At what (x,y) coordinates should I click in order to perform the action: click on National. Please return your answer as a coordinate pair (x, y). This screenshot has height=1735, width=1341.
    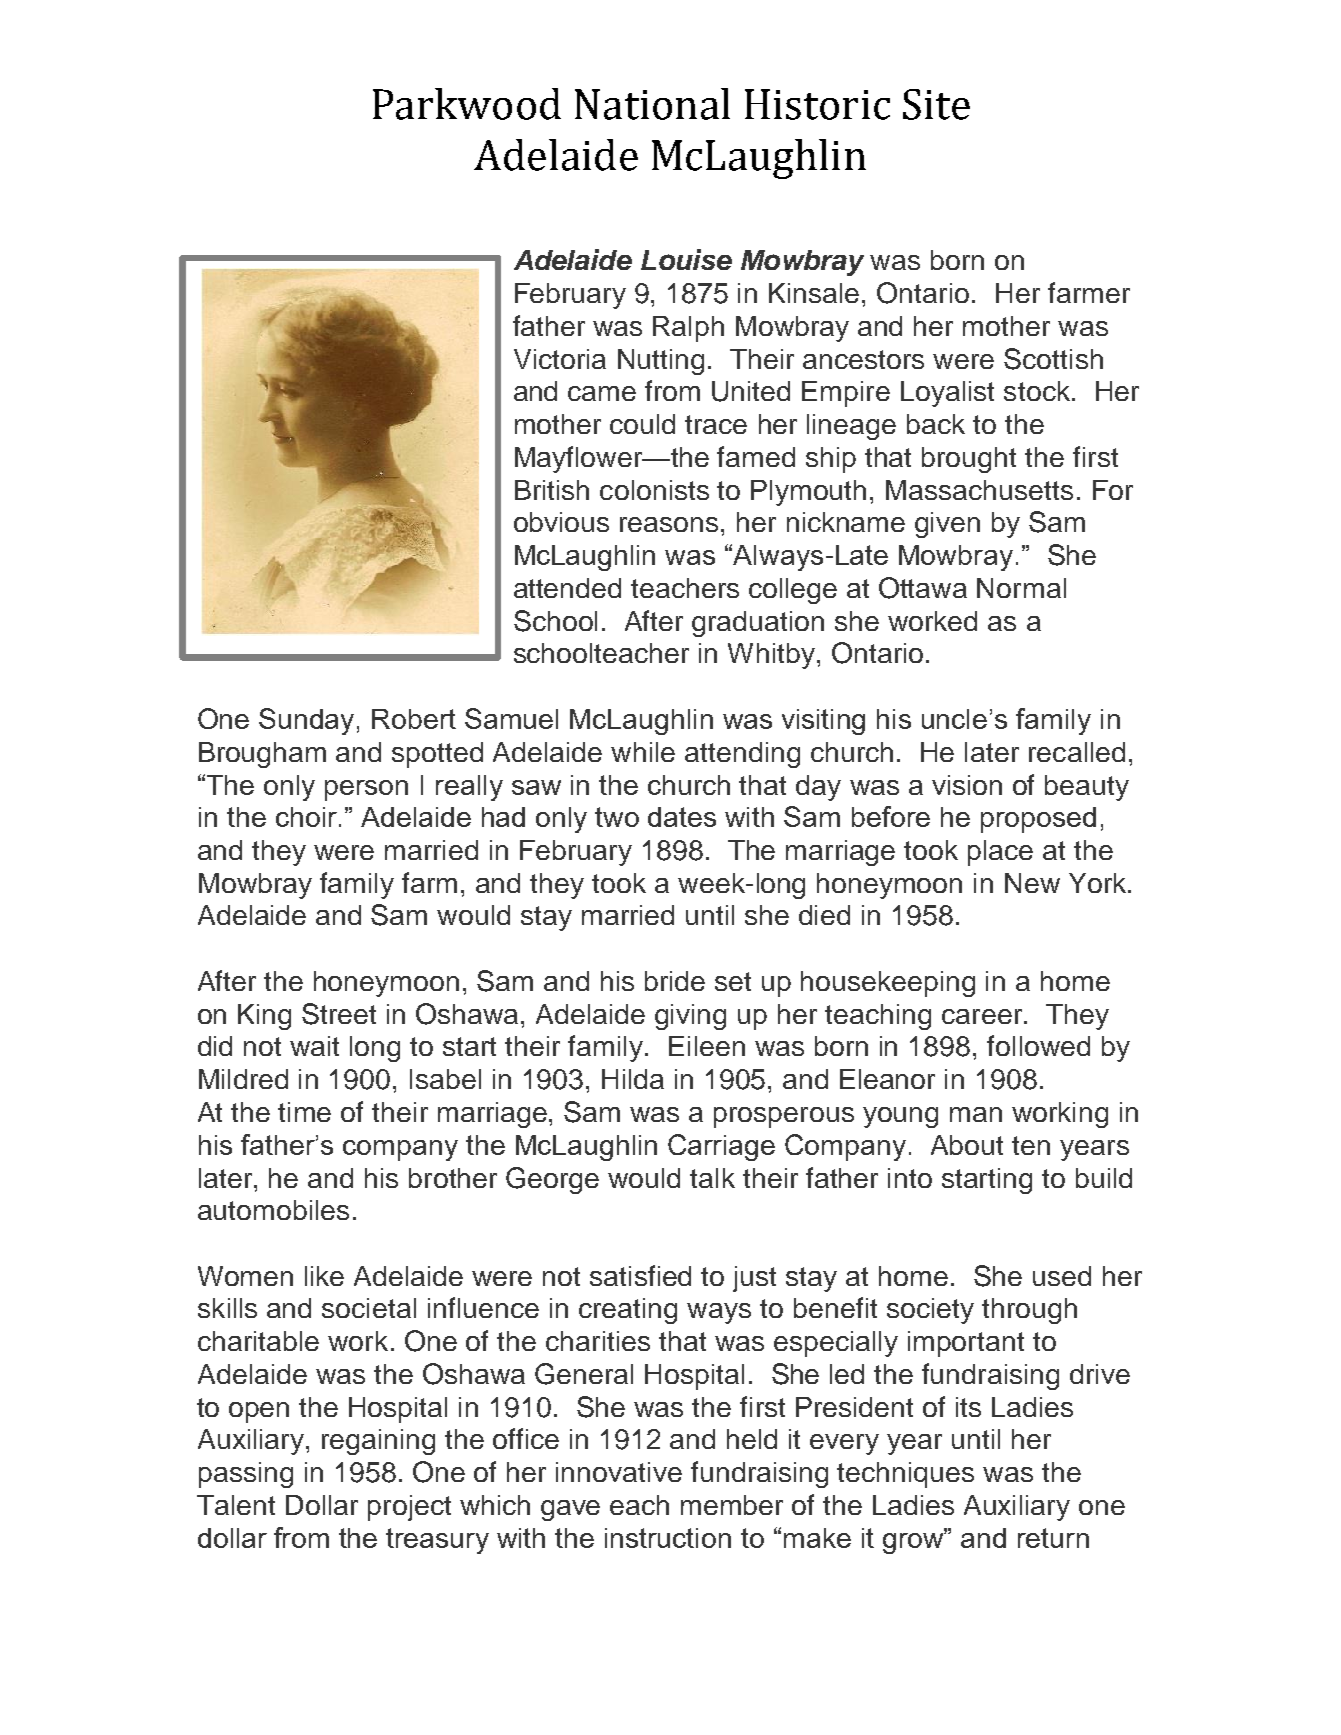
    Looking at the image, I should click on (652, 104).
